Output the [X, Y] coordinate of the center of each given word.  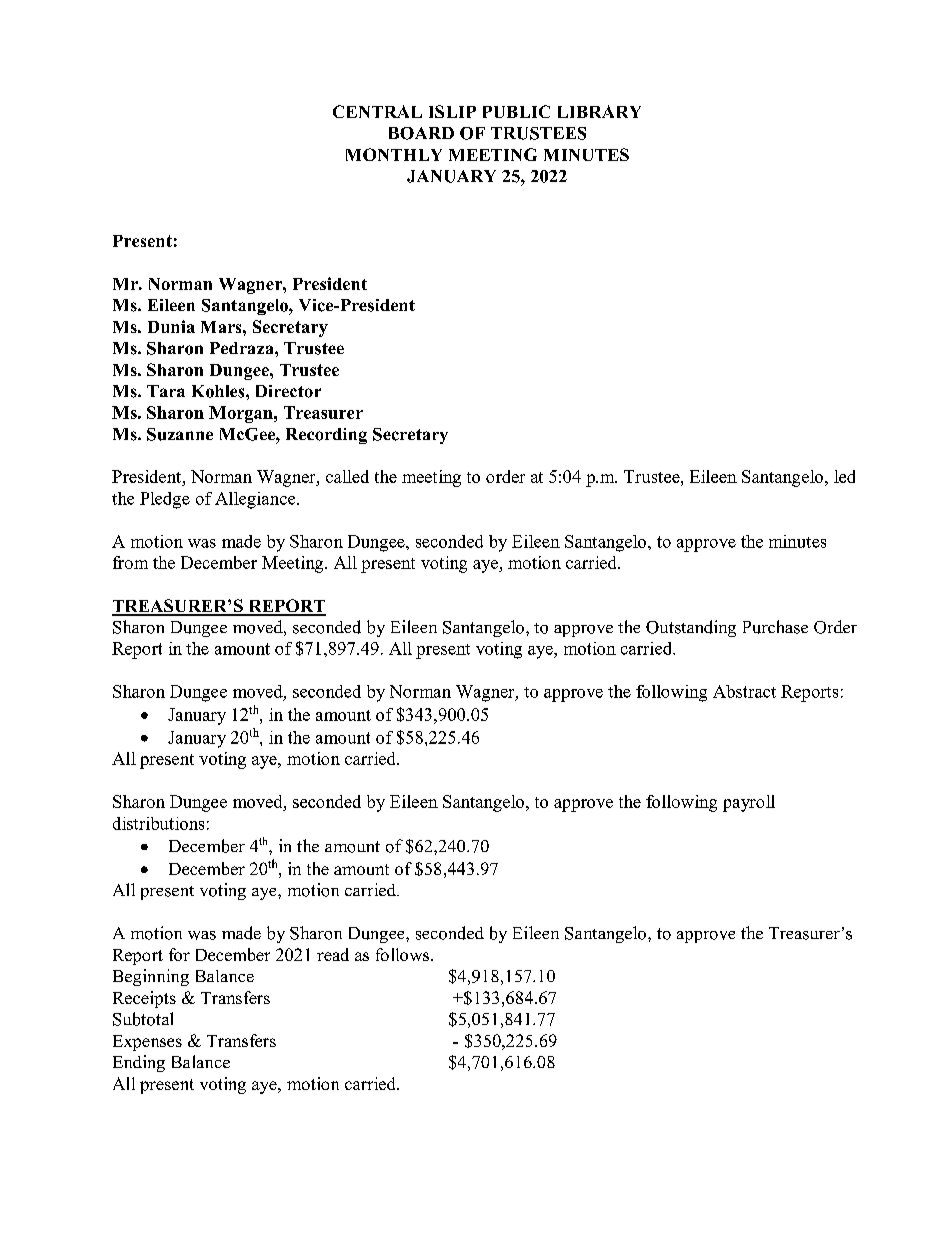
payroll [749, 803]
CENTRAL [377, 111]
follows [404, 954]
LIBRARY [599, 111]
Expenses [147, 1043]
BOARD [421, 133]
